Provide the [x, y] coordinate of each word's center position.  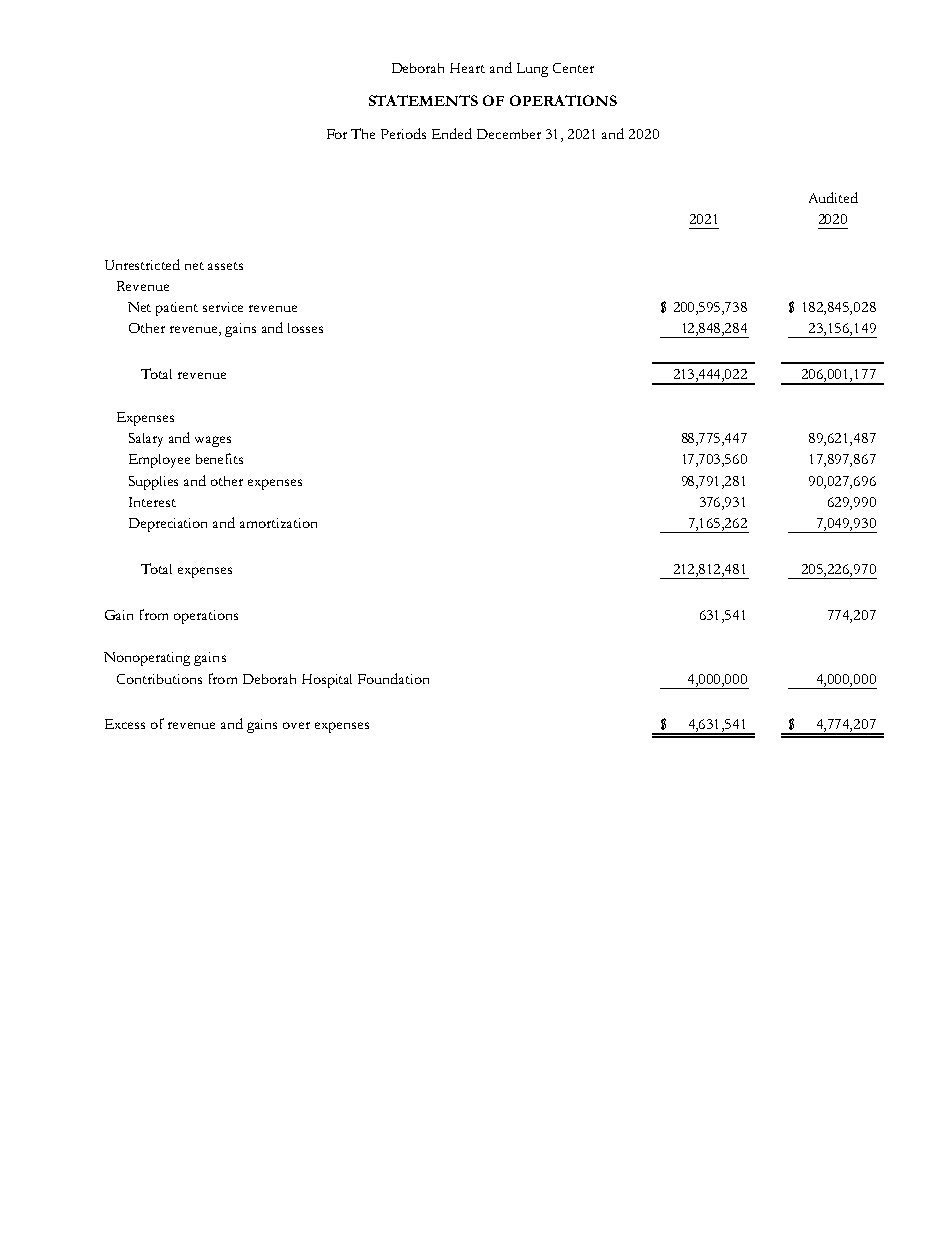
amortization [278, 523]
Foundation [393, 678]
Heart [467, 68]
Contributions [159, 679]
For [337, 134]
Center [573, 68]
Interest [152, 502]
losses [305, 328]
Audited [833, 197]
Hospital [327, 681]
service [223, 307]
